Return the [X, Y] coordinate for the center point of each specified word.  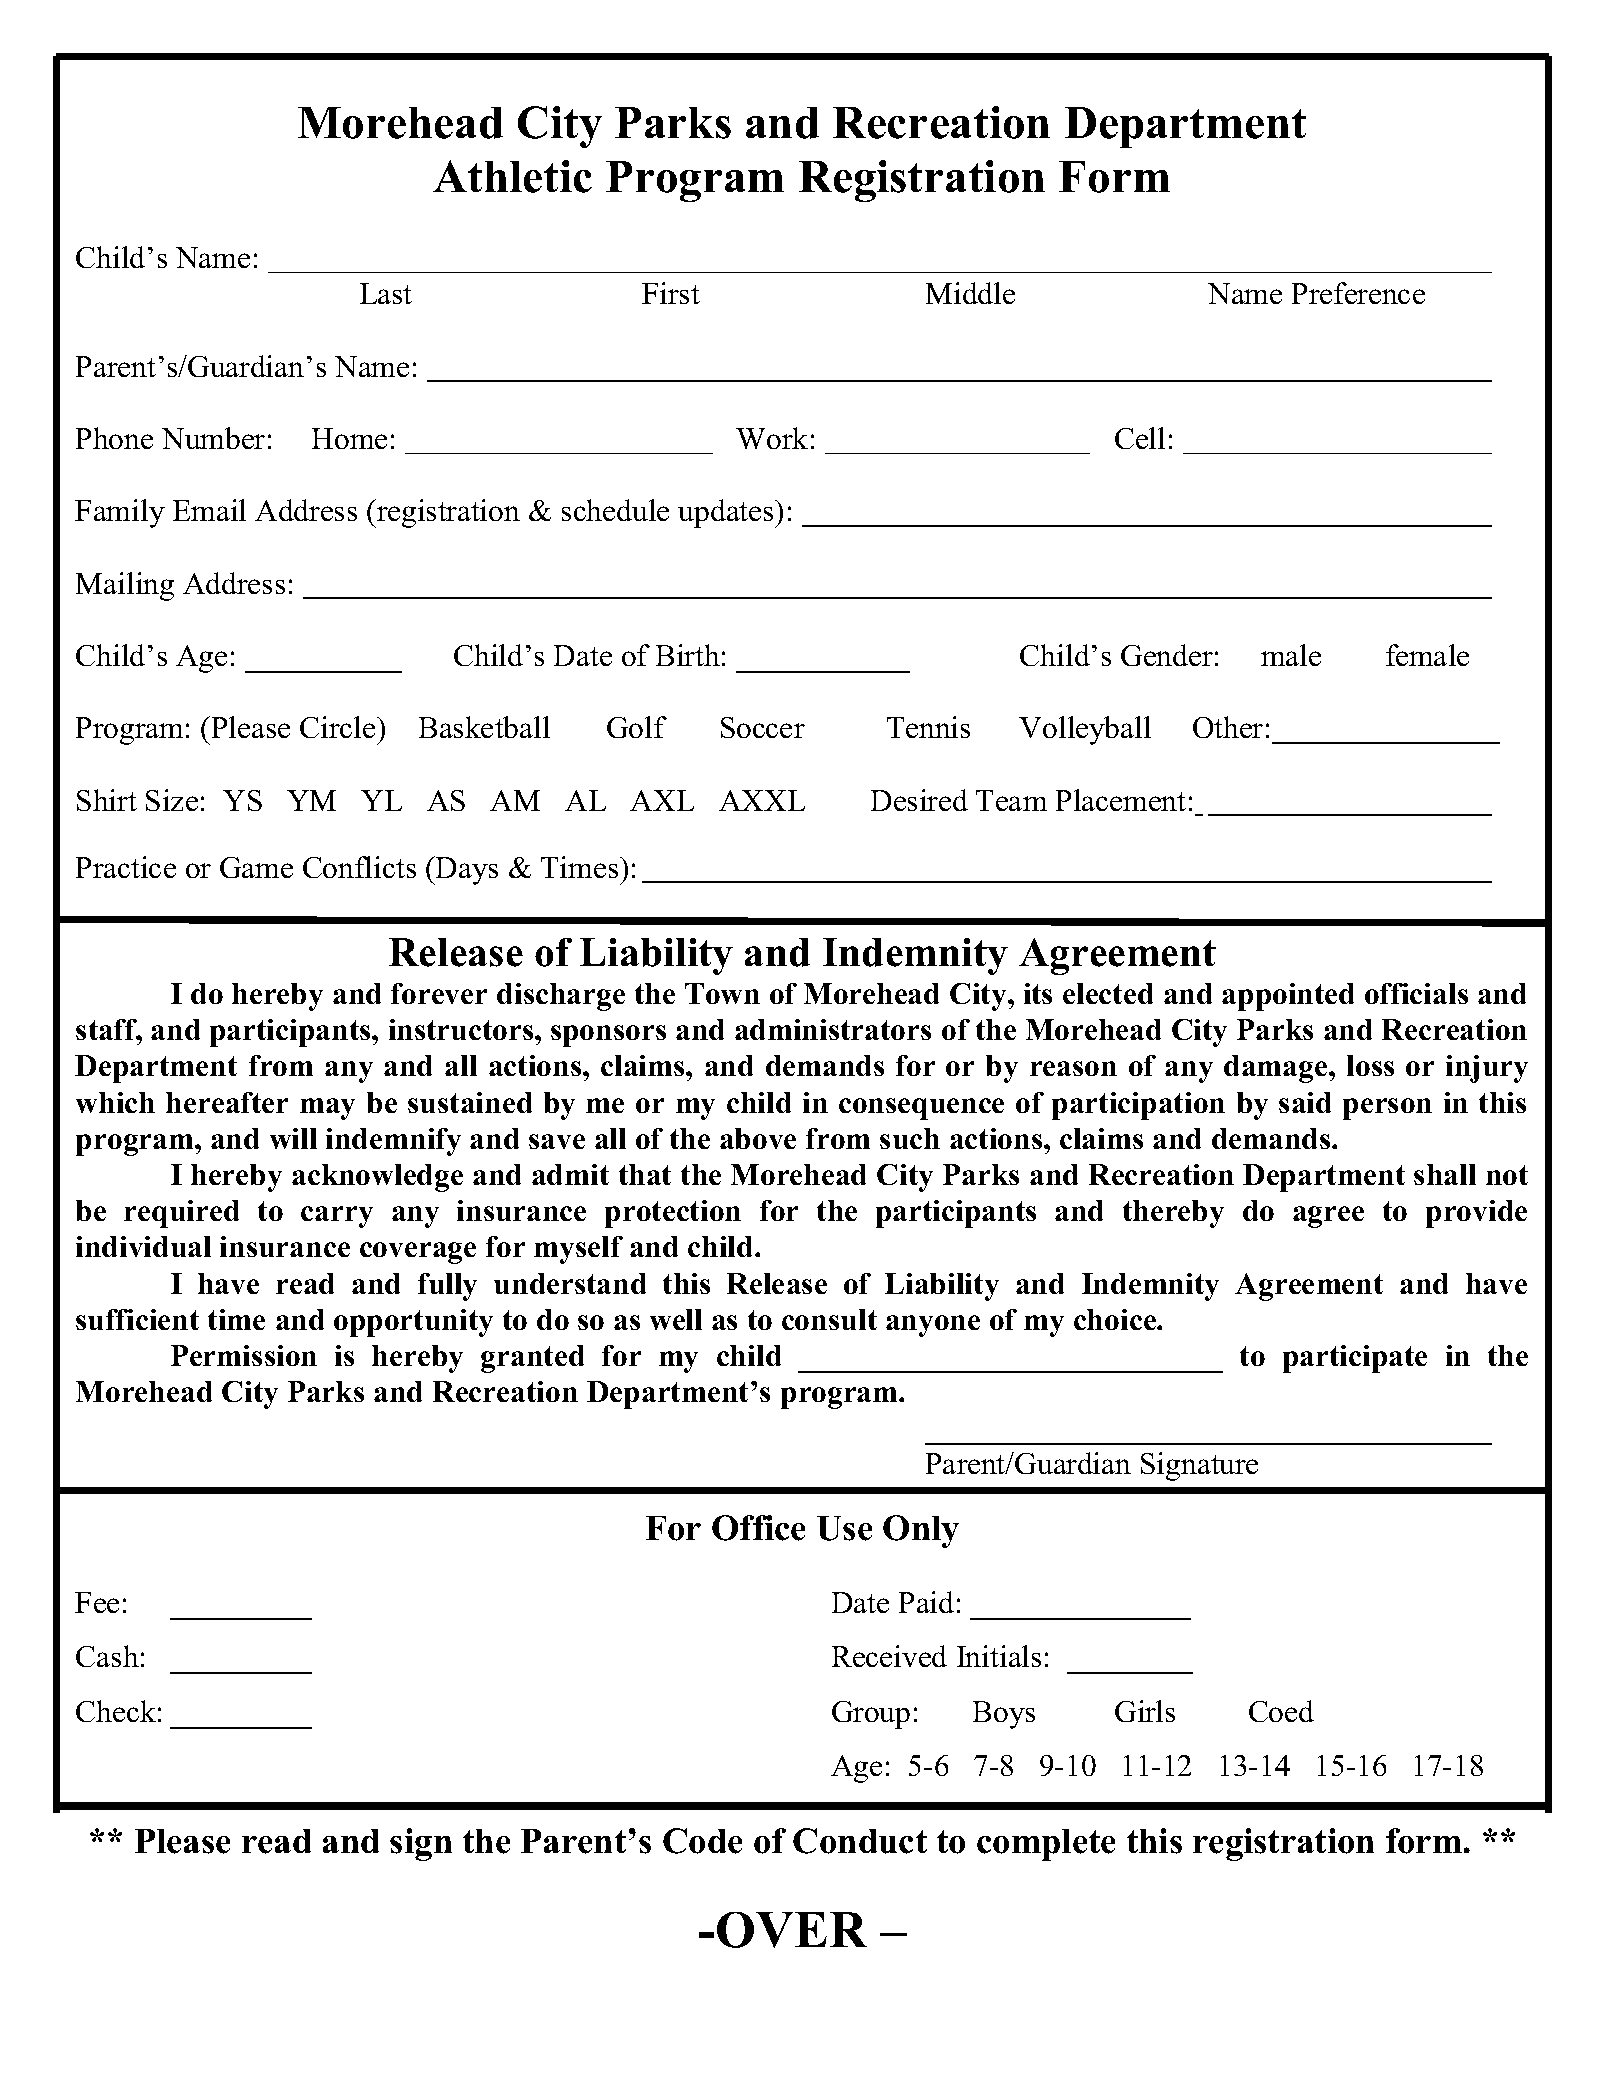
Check [116, 1711]
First [671, 293]
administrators [833, 1029]
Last [386, 293]
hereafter [227, 1102]
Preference [1358, 293]
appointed [1288, 997]
